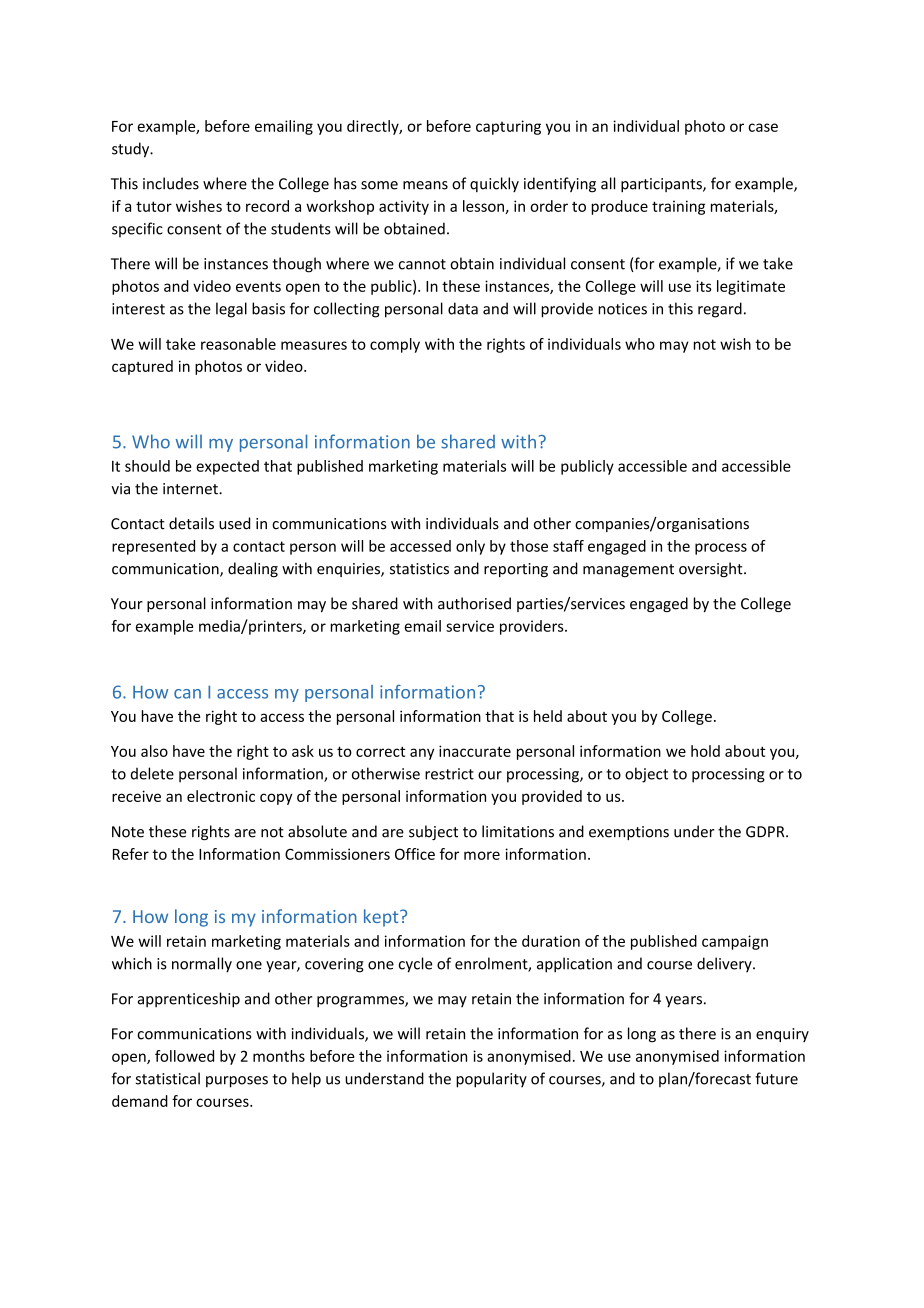 The image size is (924, 1308). What do you see at coordinates (171, 183) in the screenshot?
I see `includes` at bounding box center [171, 183].
